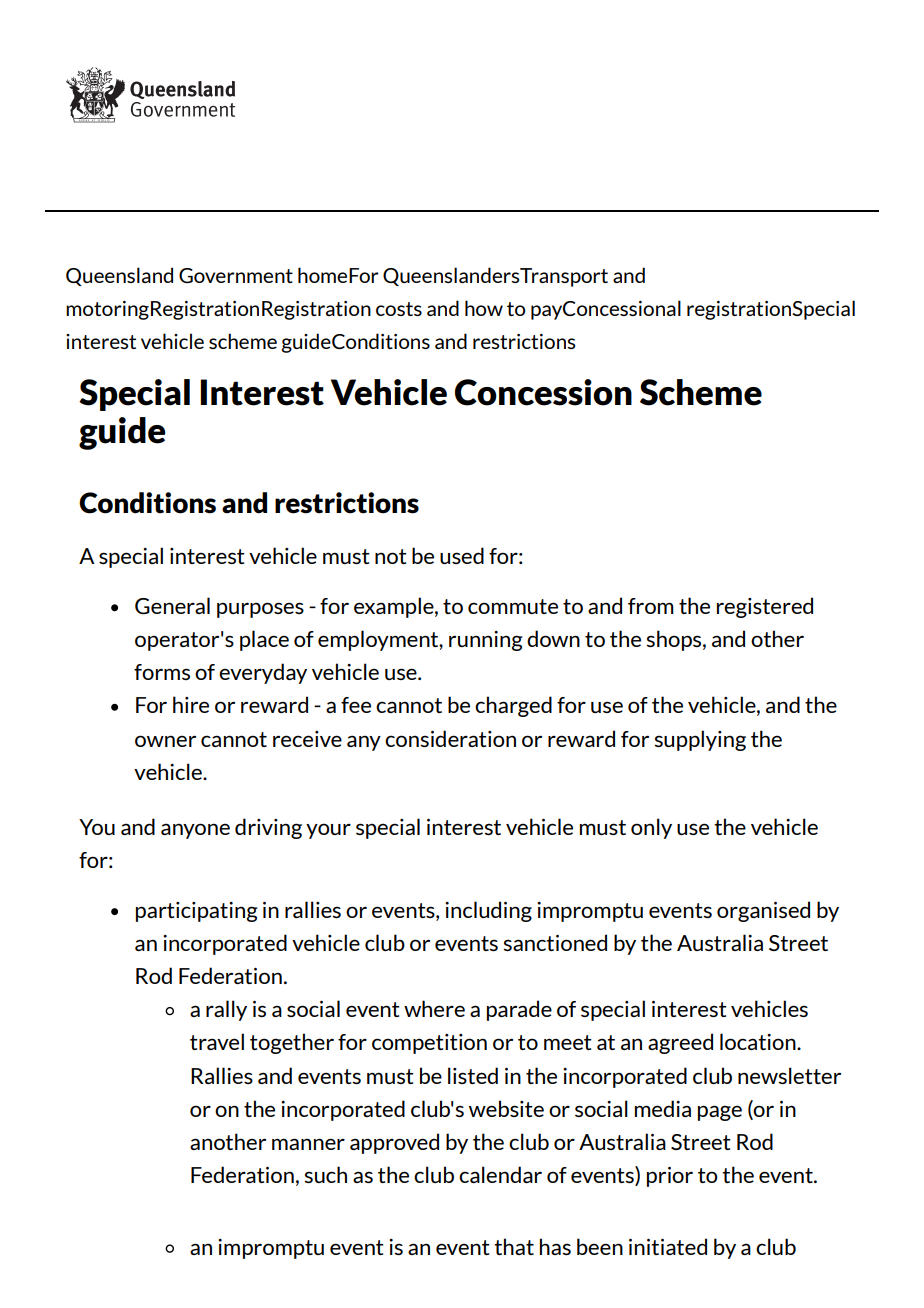  Describe the element at coordinates (325, 1174) in the screenshot. I see `such` at that location.
